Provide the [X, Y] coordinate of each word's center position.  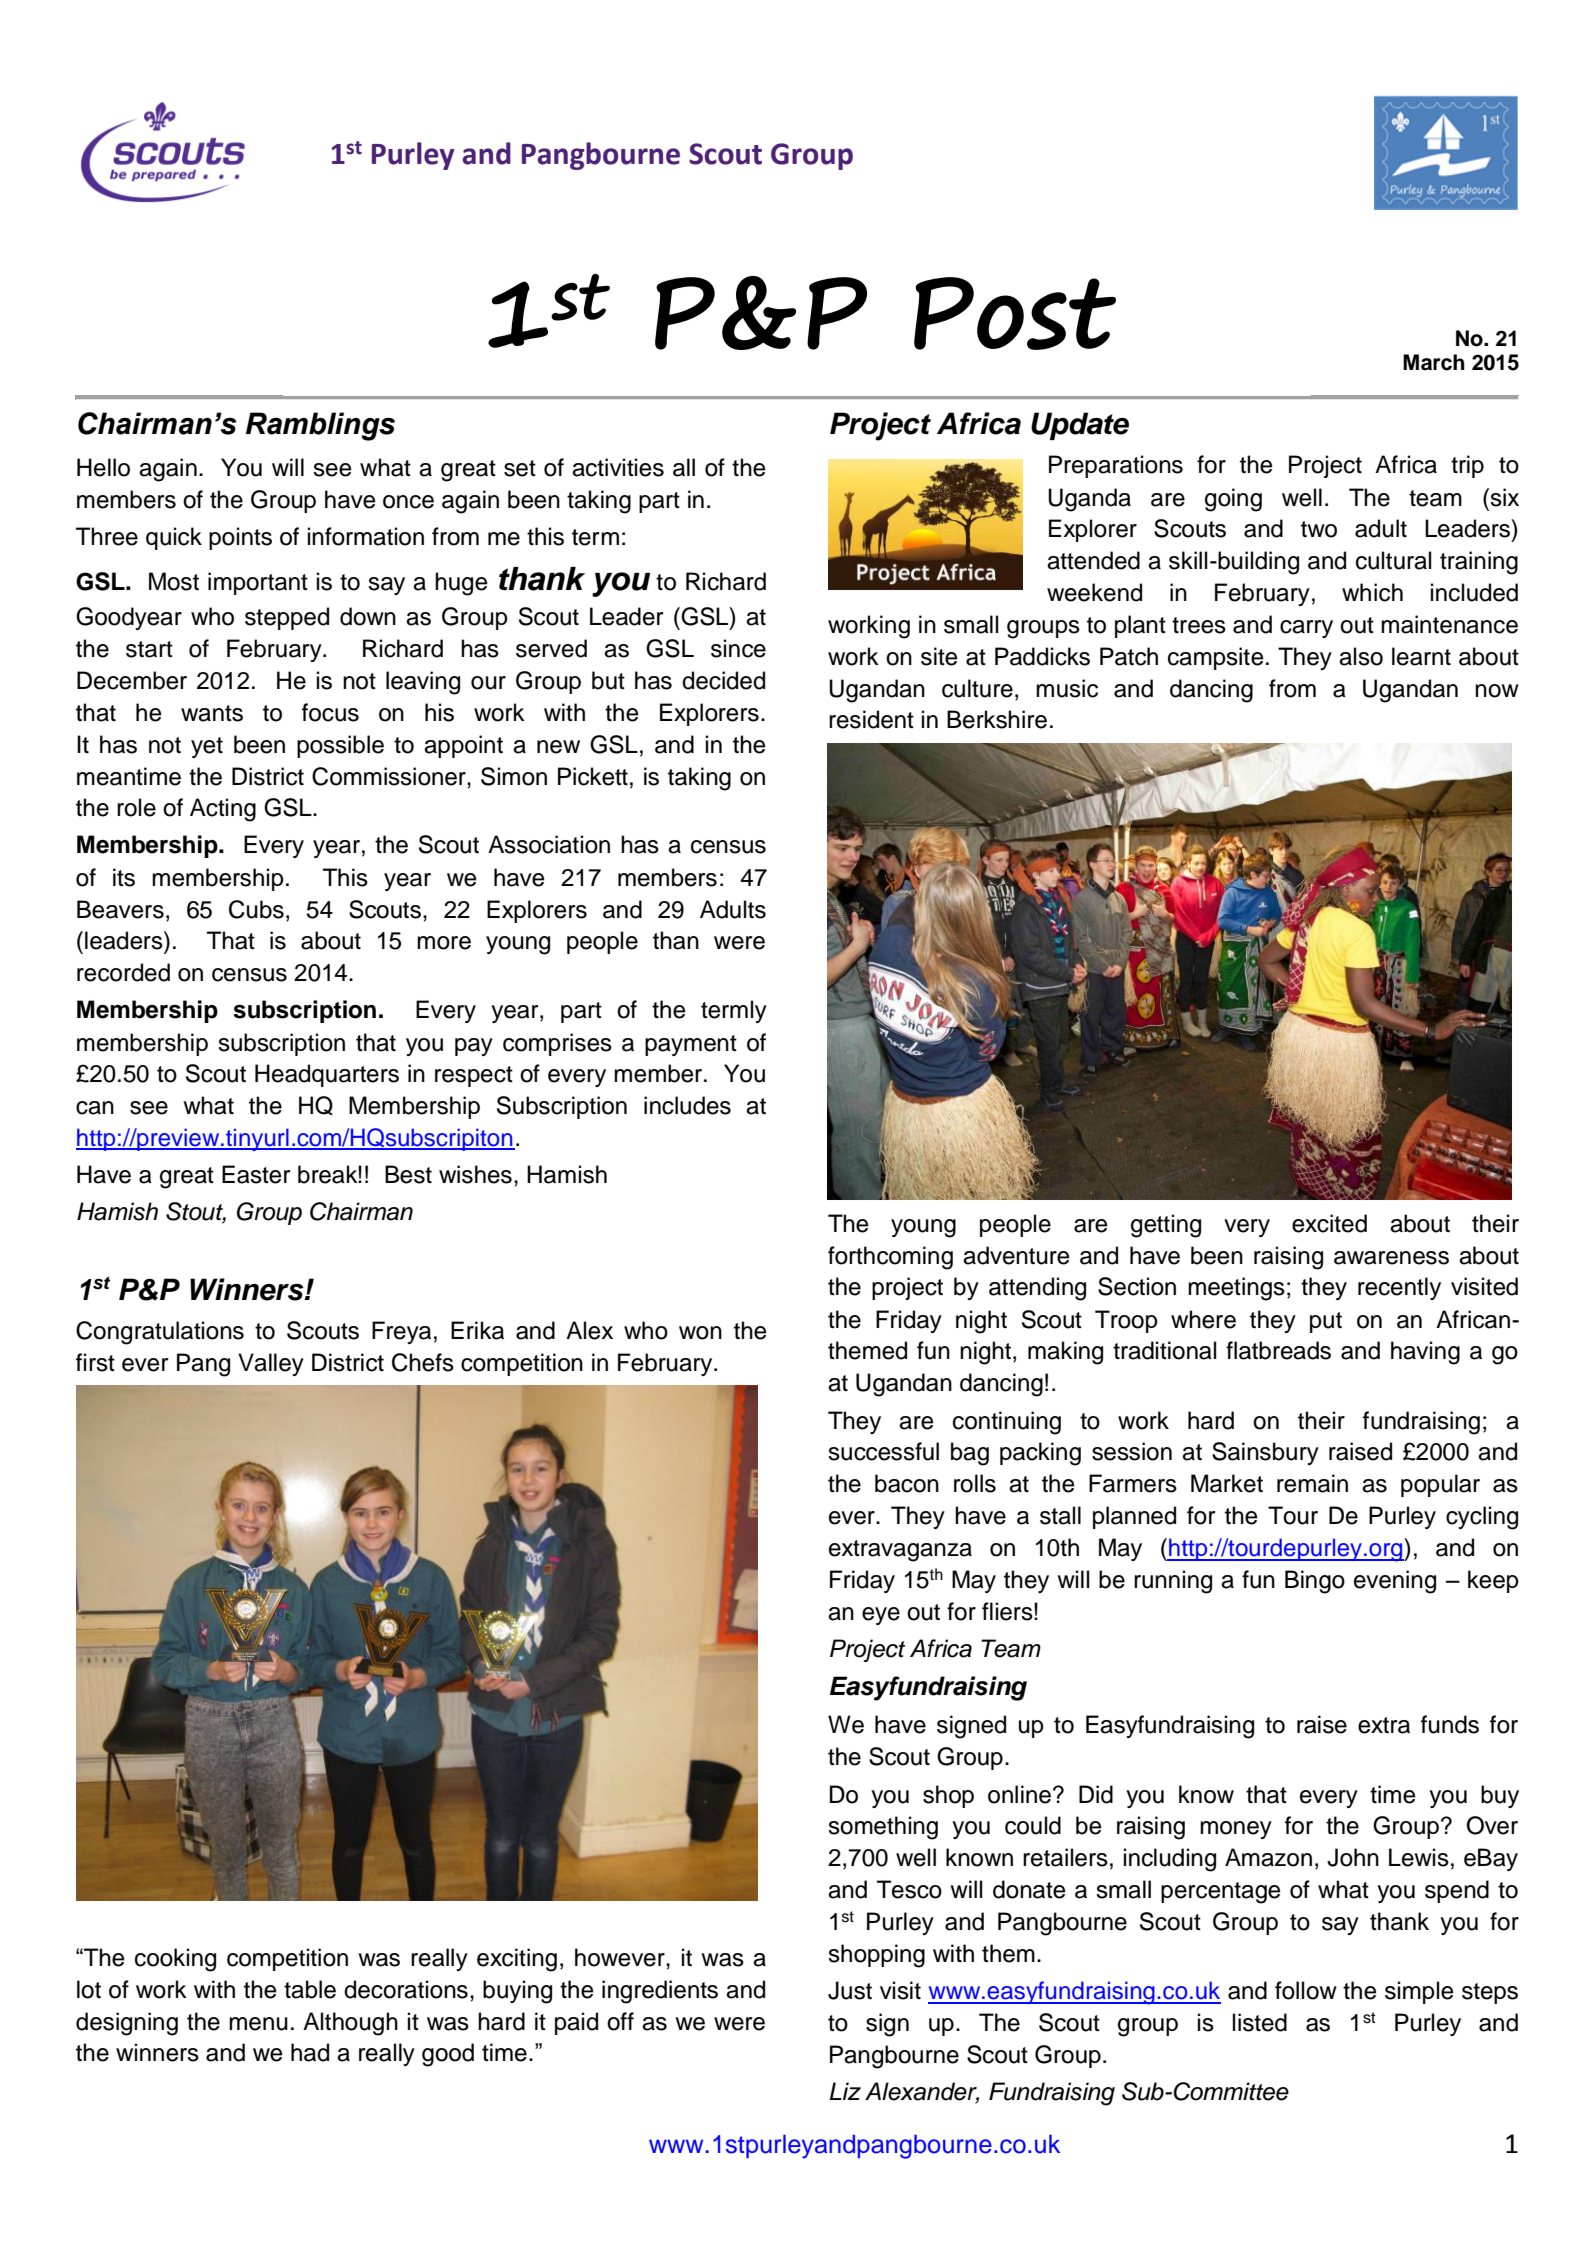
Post [1015, 313]
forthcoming [890, 1258]
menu [258, 2024]
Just [850, 1990]
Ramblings [320, 426]
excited [1329, 1223]
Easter [256, 1174]
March [1434, 362]
